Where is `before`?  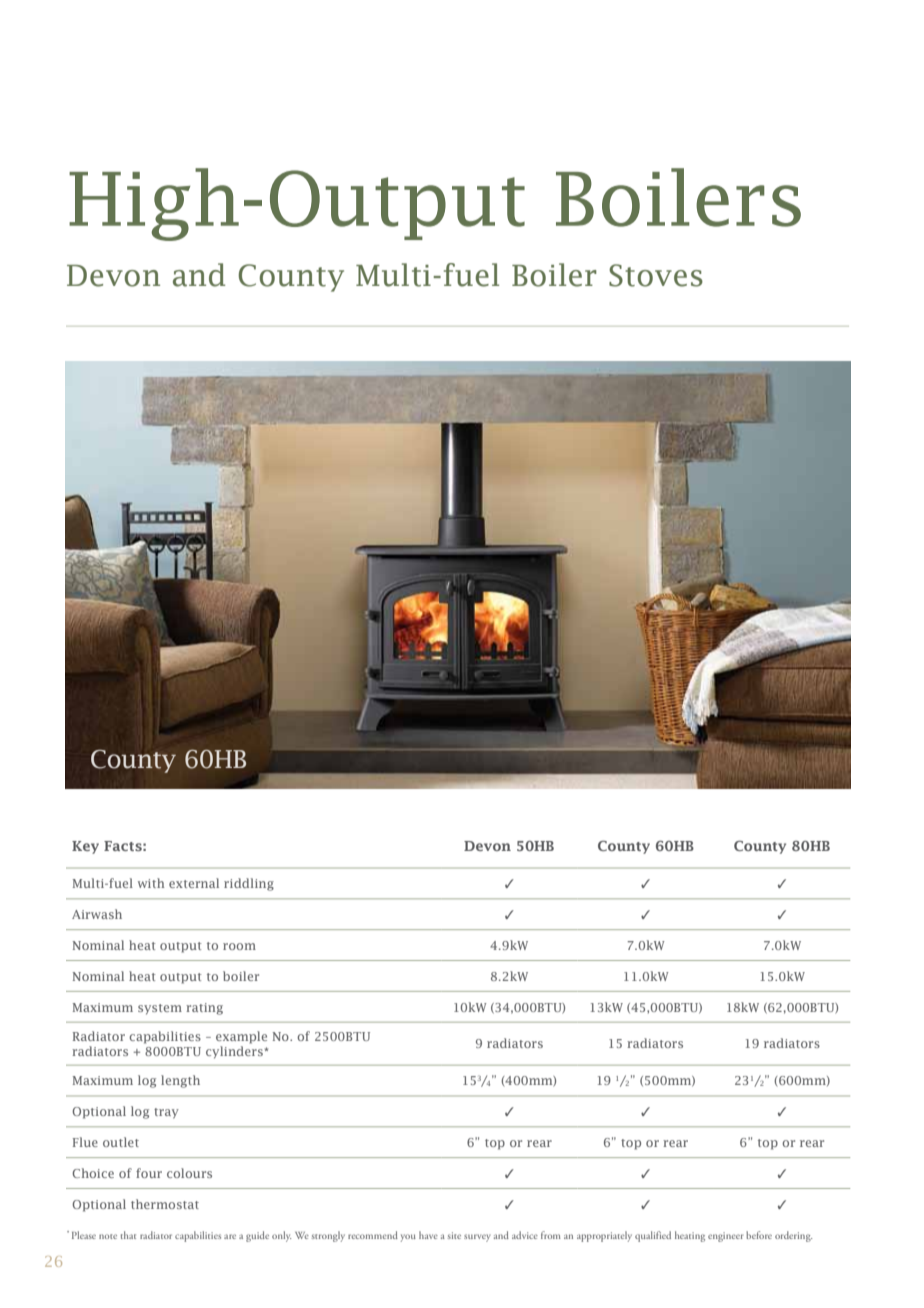 before is located at coordinates (759, 1235).
